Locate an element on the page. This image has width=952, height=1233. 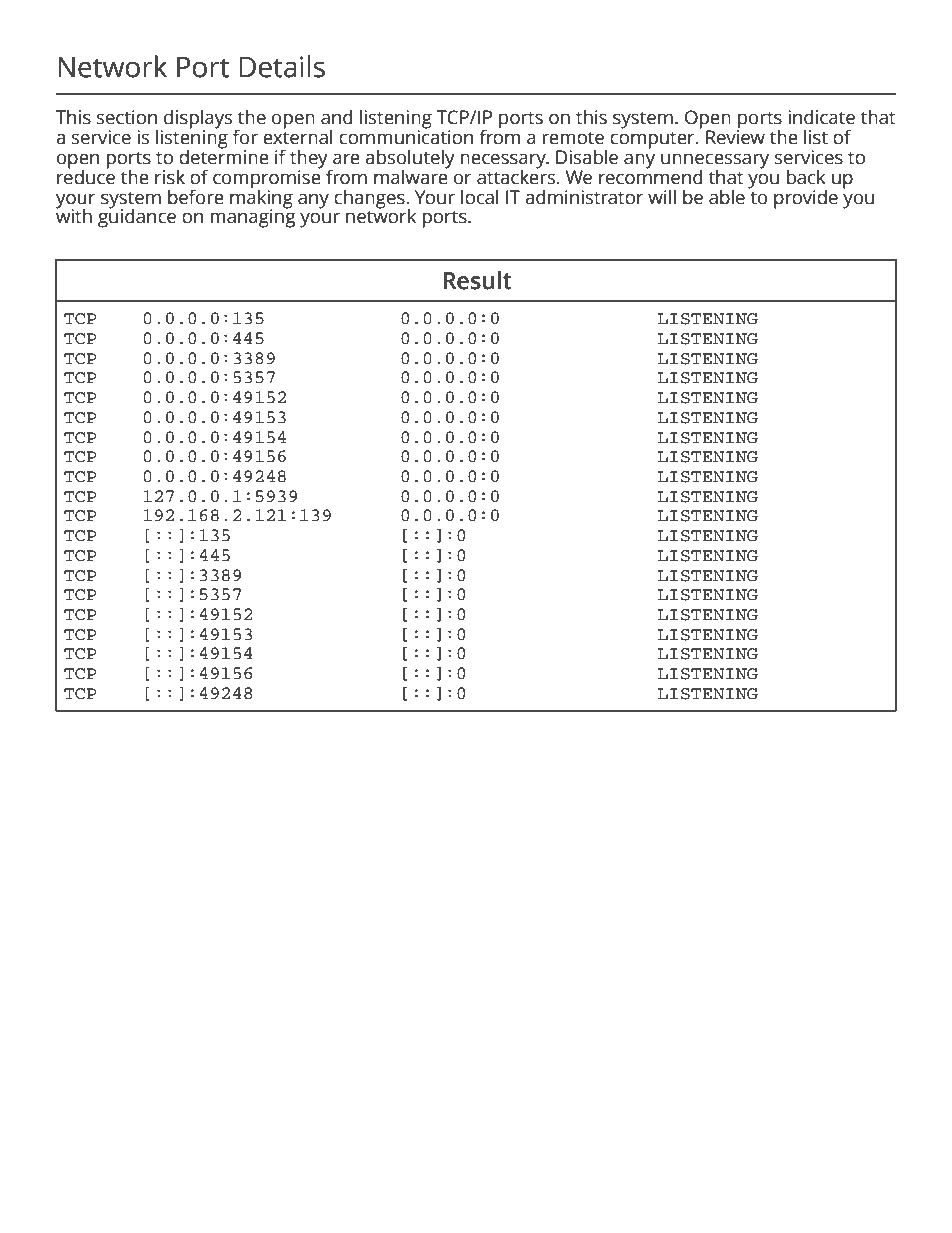
Review is located at coordinates (735, 136).
